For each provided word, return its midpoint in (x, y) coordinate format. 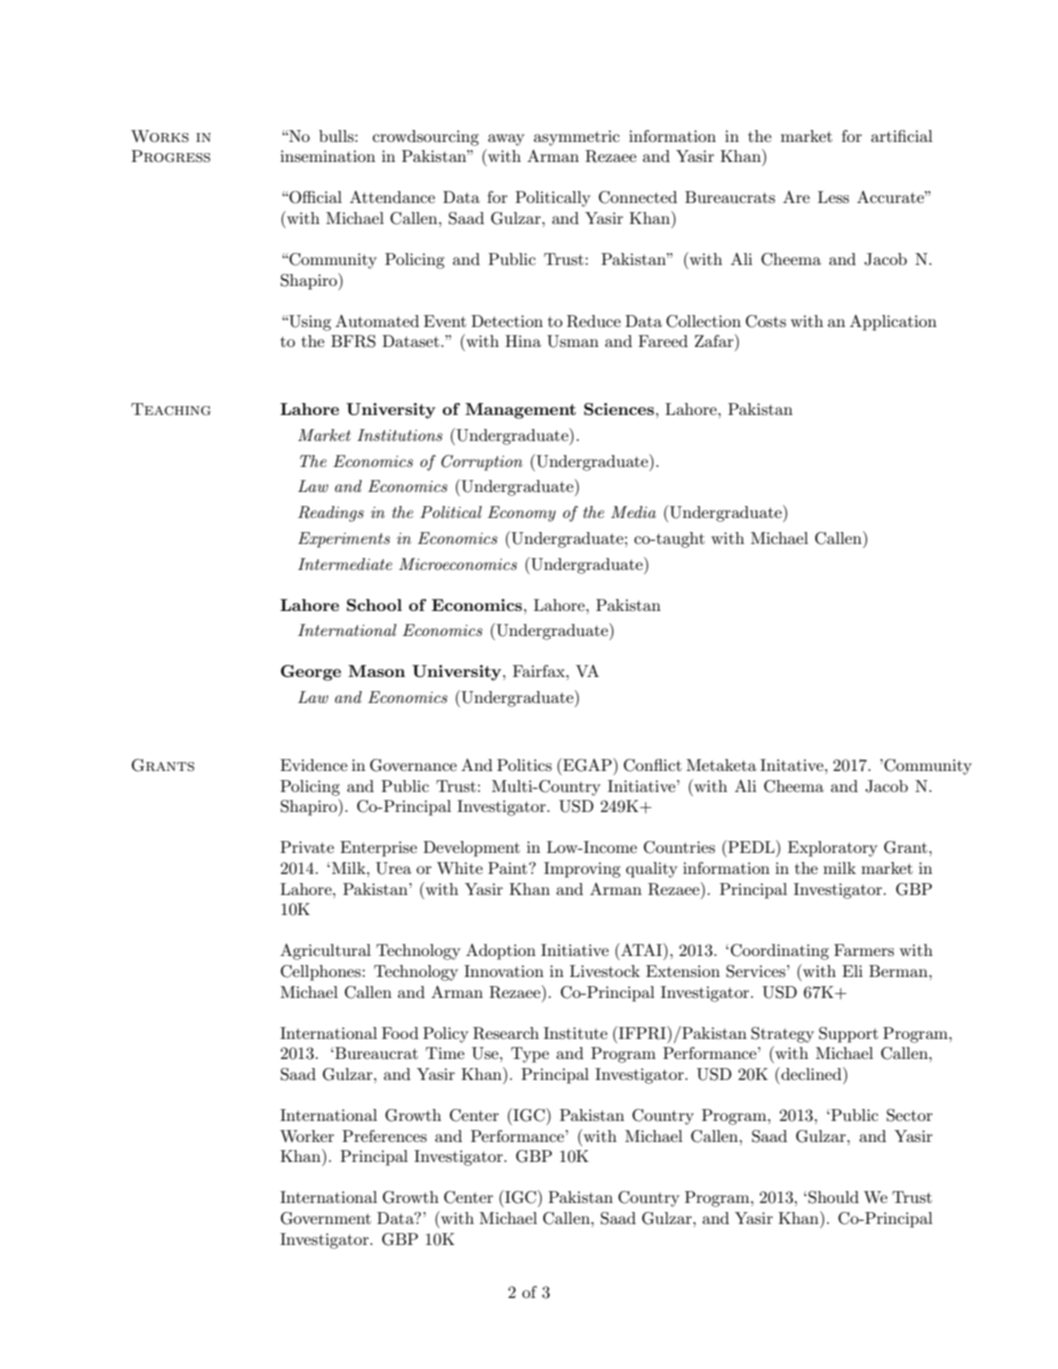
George (311, 673)
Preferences (384, 1136)
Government (326, 1218)
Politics (524, 765)
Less (833, 197)
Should (832, 1197)
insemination (327, 156)
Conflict (653, 765)
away (506, 140)
